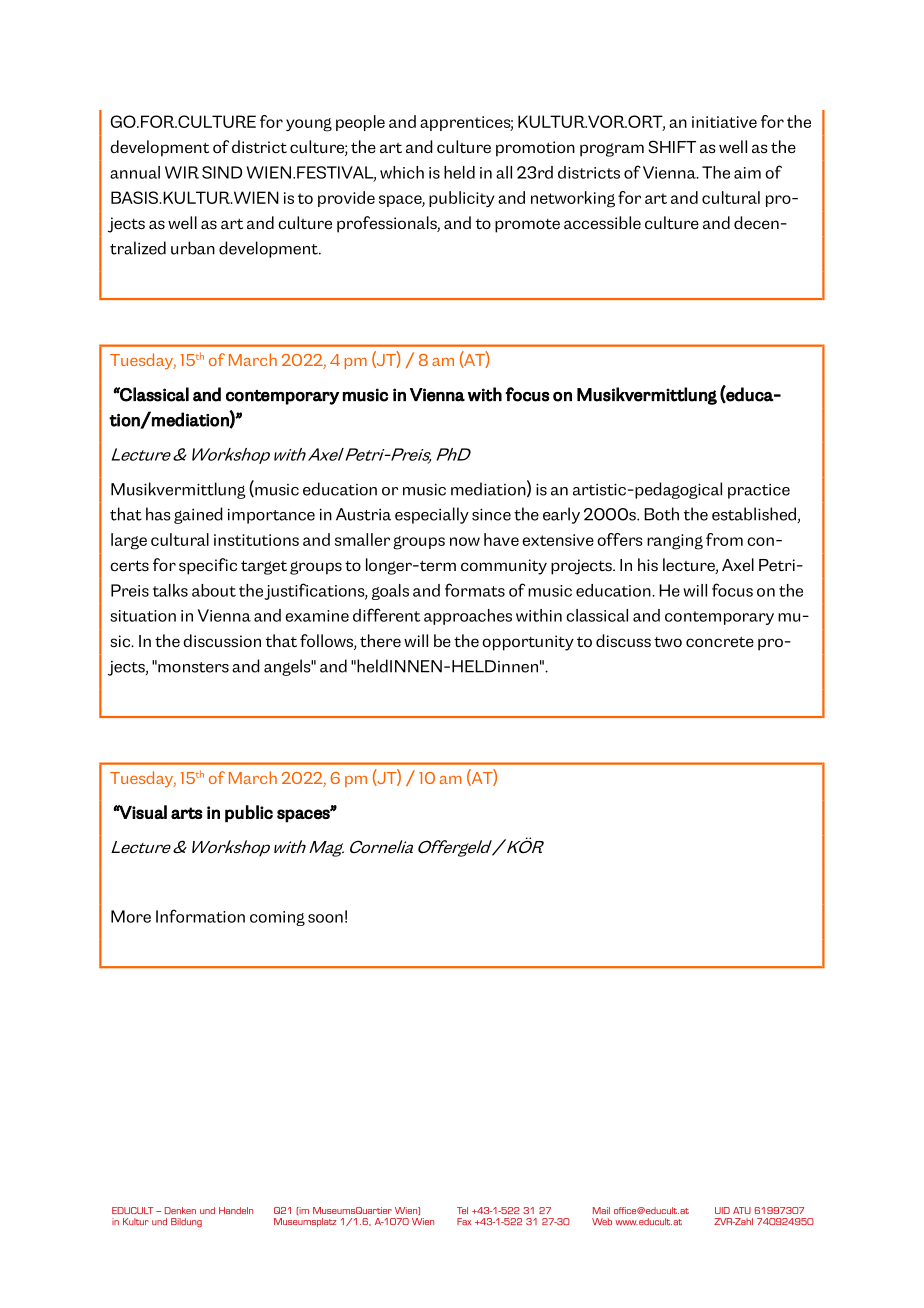 This document has height=1308, width=924. I want to click on More, so click(131, 916).
